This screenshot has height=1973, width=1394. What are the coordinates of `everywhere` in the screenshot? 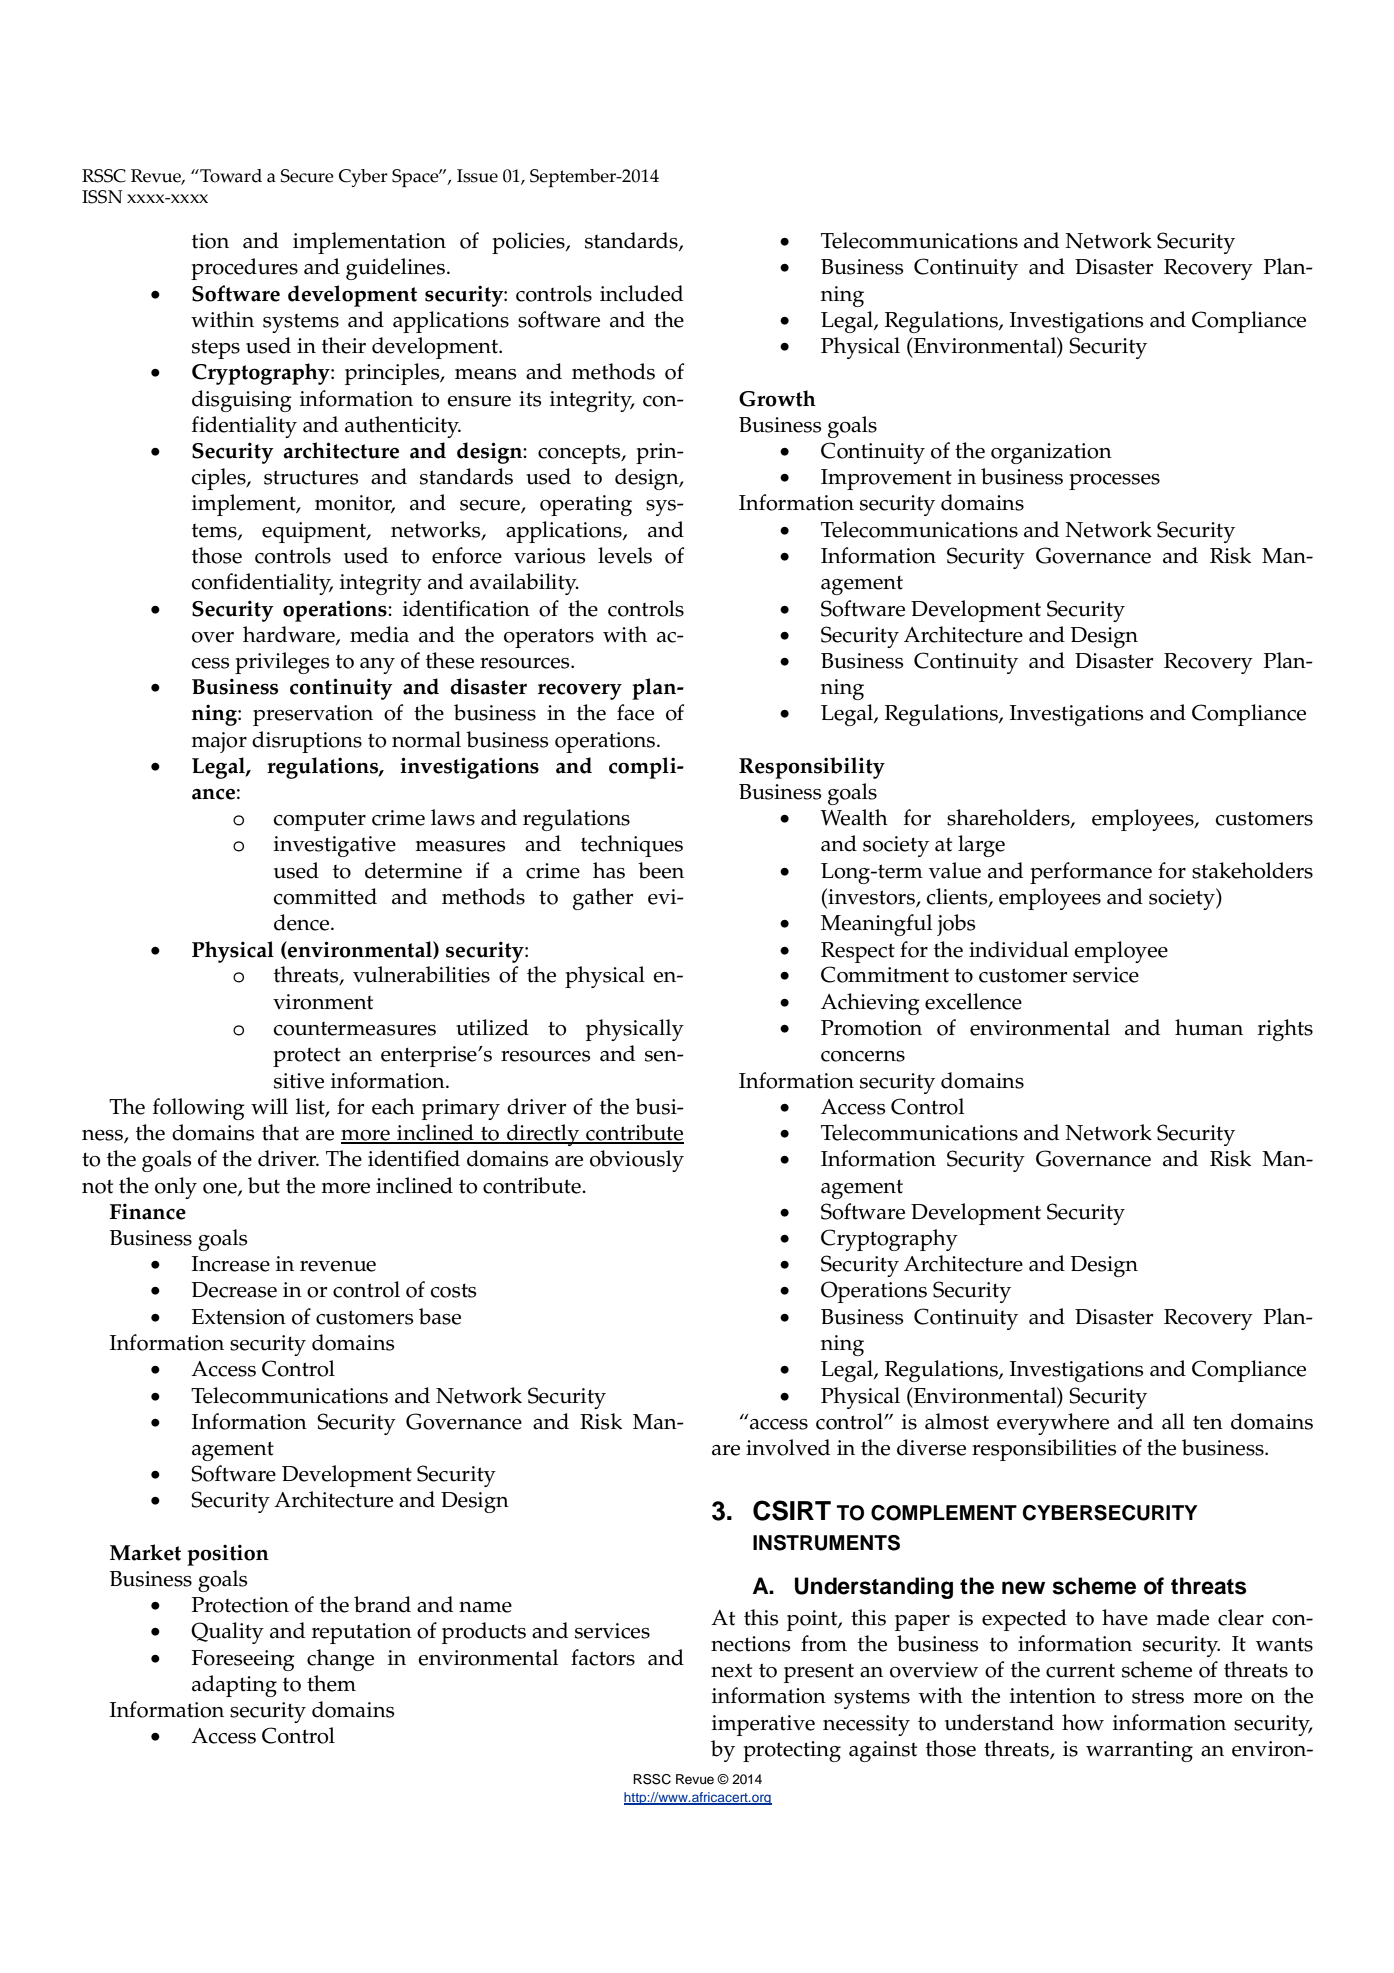 It's located at (1053, 1424).
